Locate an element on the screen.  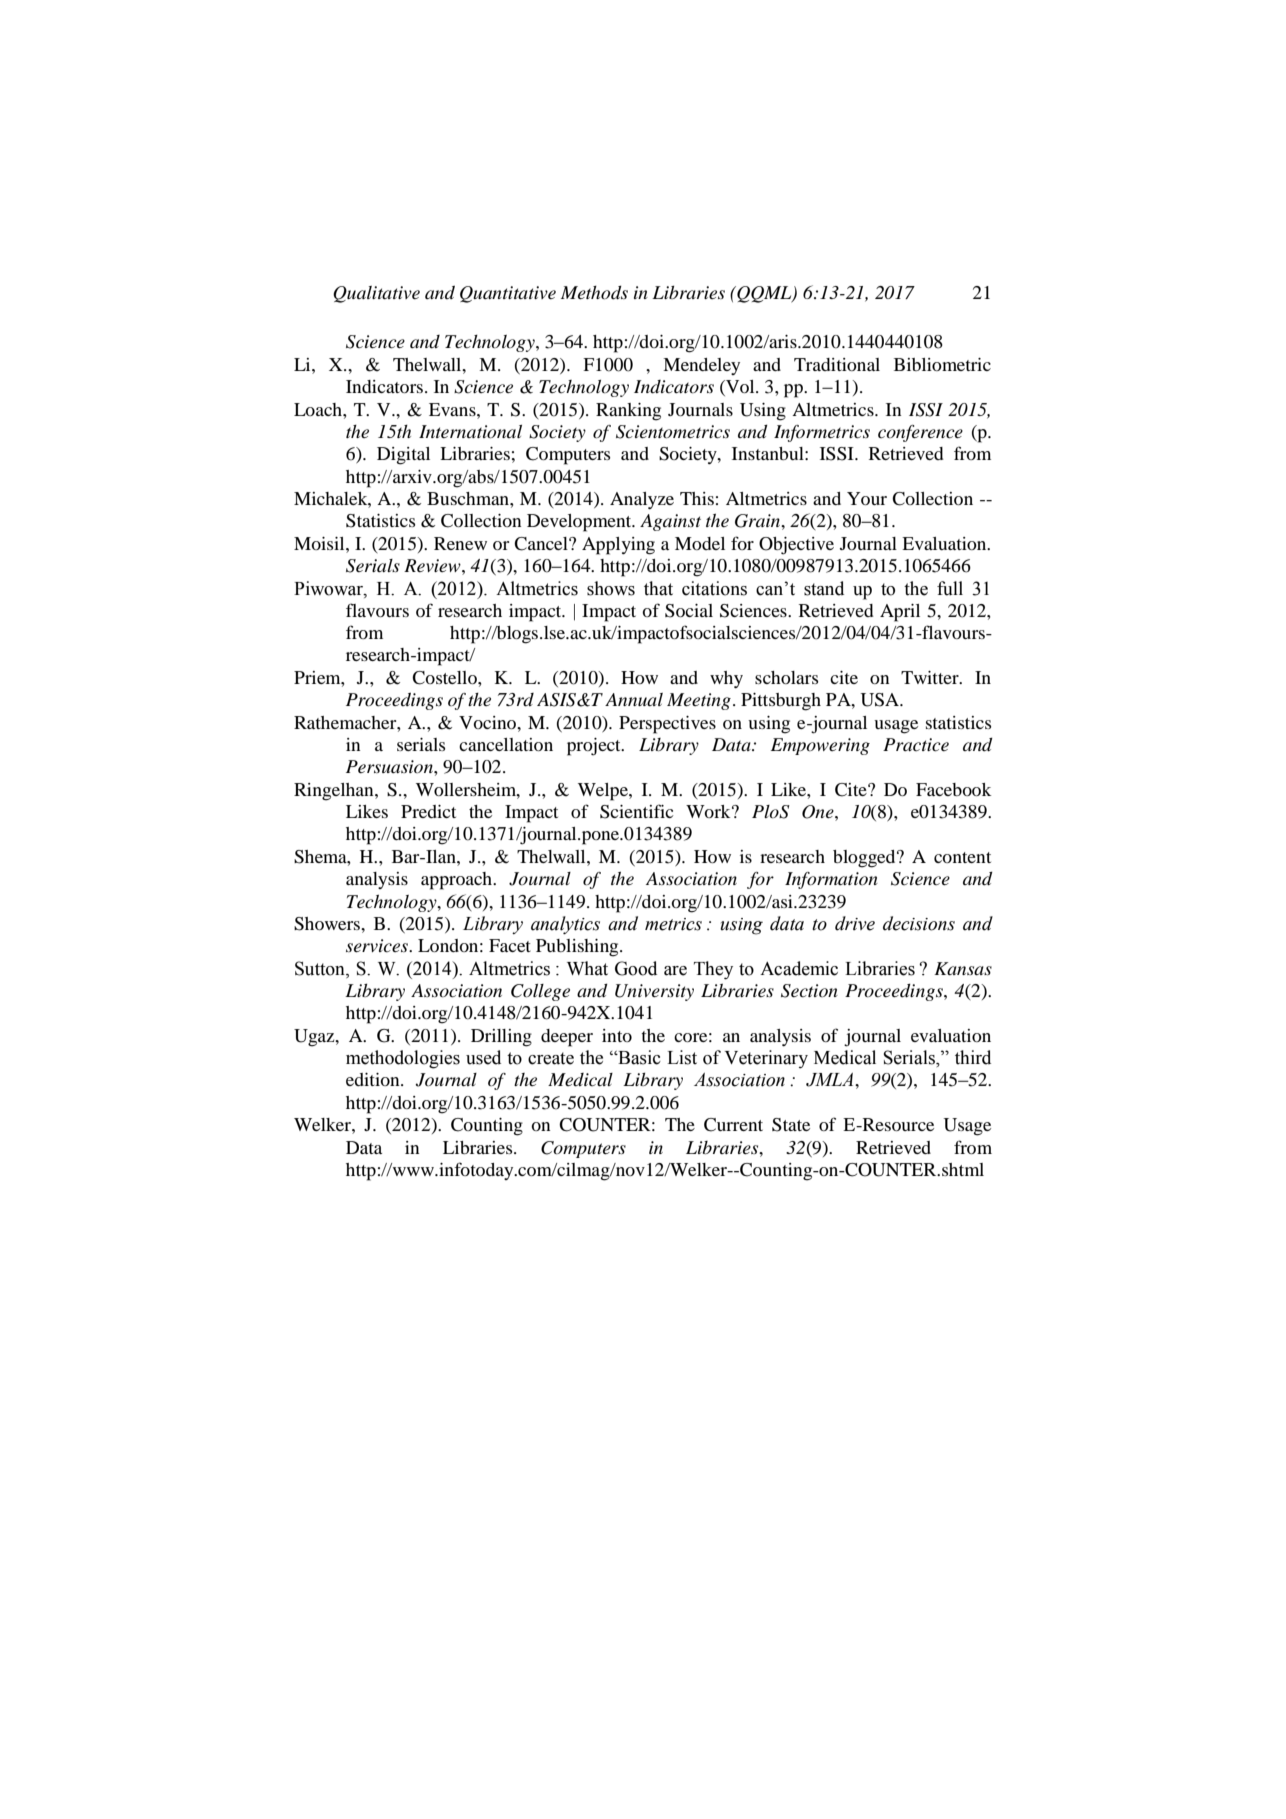
blogged is located at coordinates (865, 859).
